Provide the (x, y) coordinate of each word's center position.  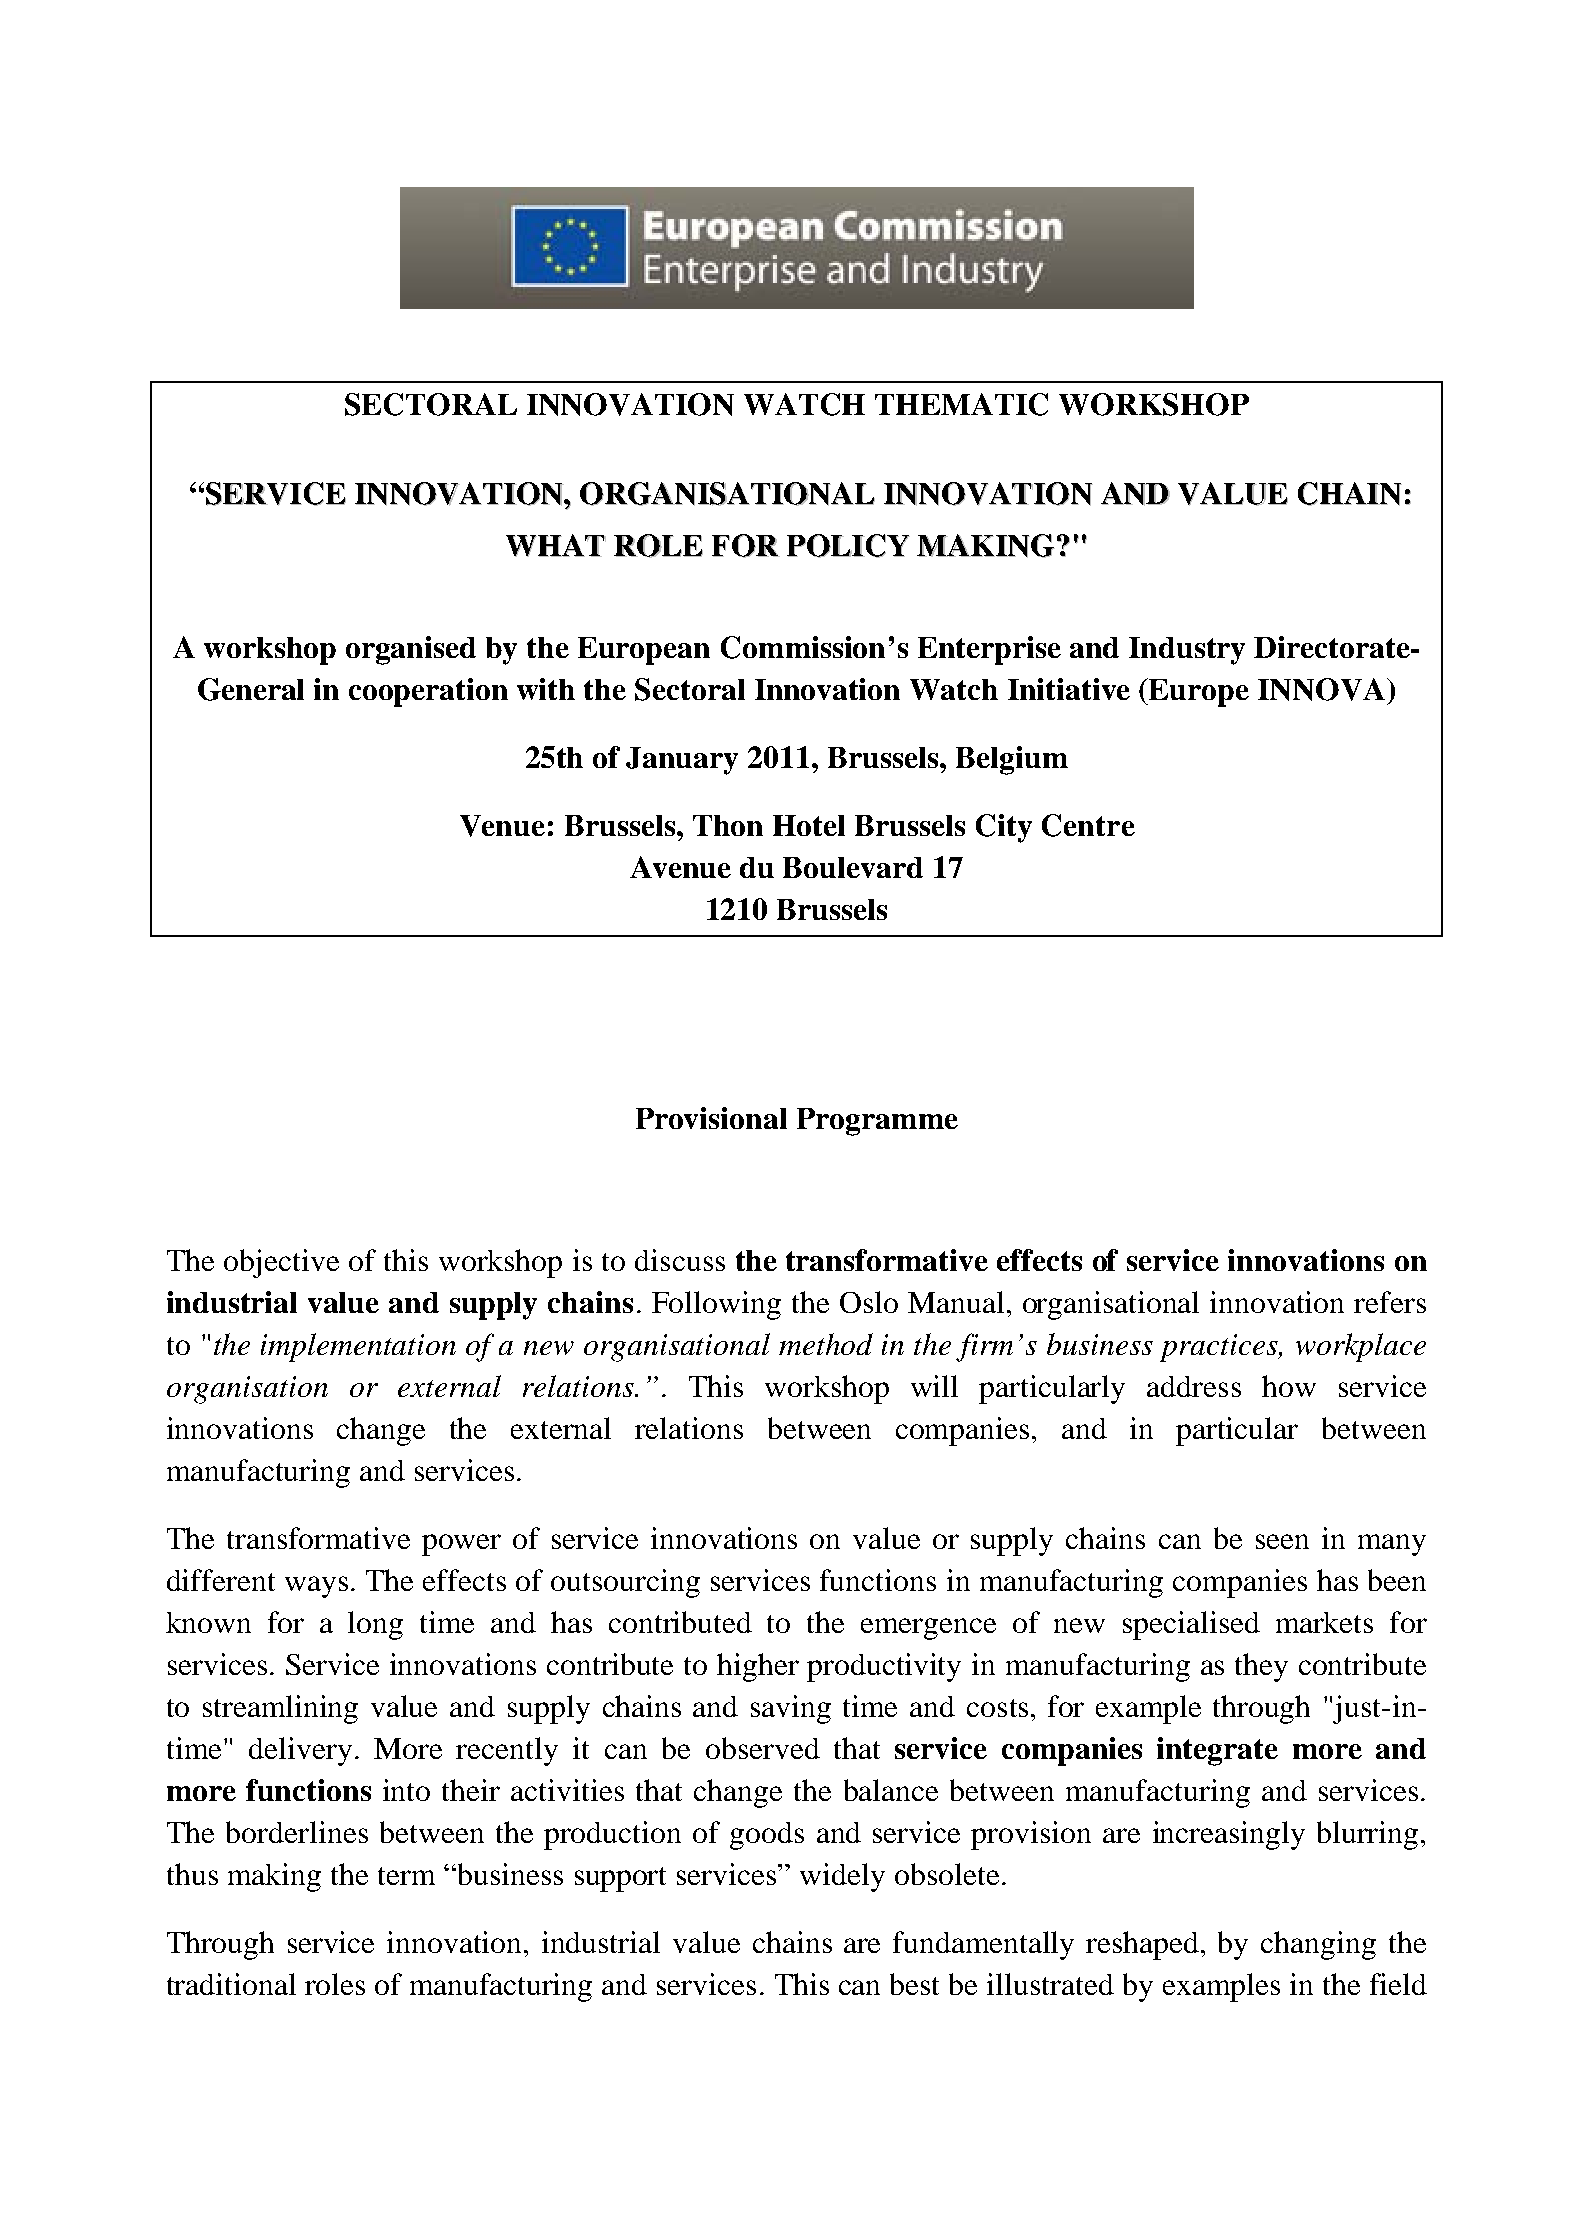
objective (281, 1263)
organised (411, 650)
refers (1390, 1302)
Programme (877, 1122)
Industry (1187, 651)
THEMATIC (961, 404)
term (406, 1876)
